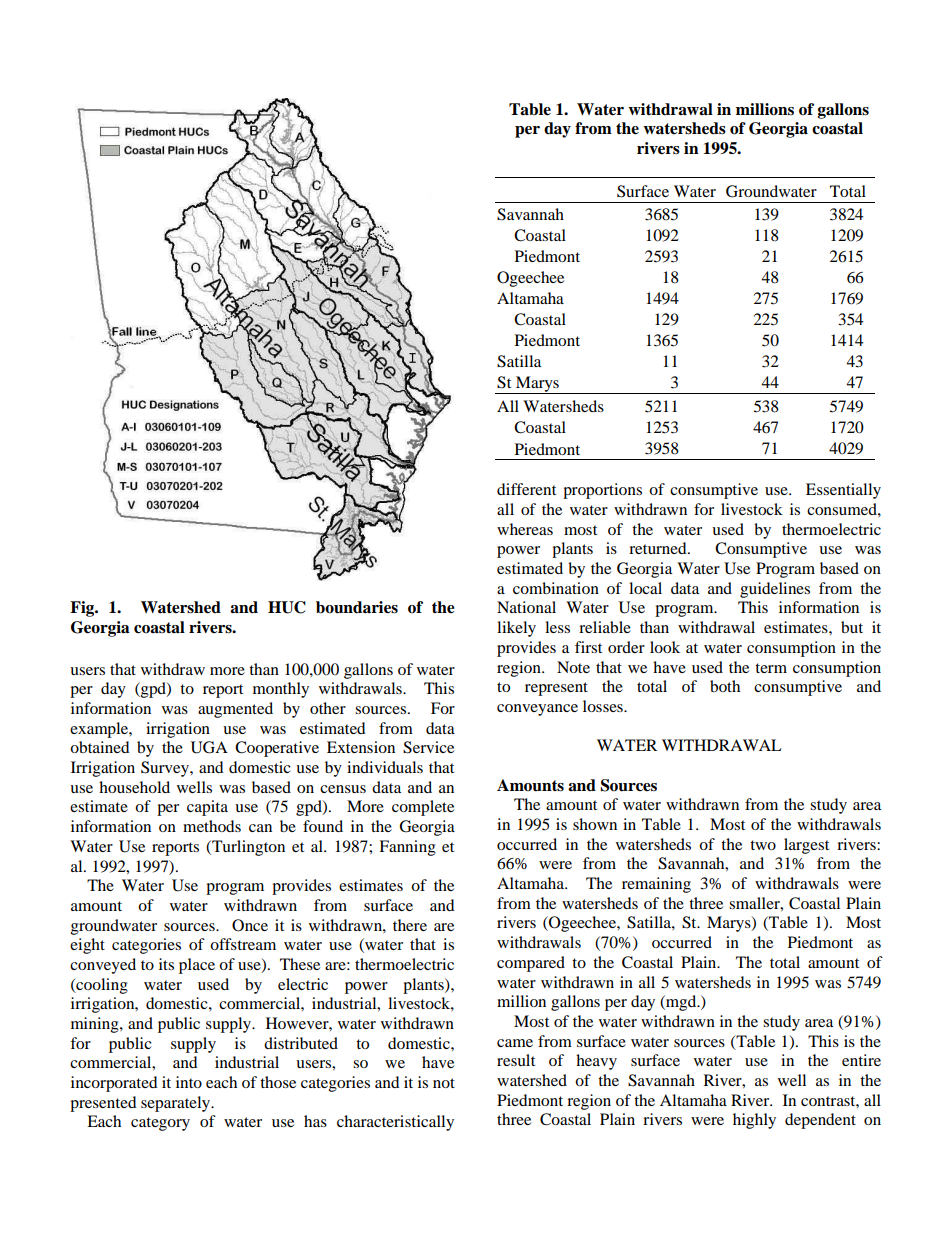 The height and width of the screenshot is (1233, 952). Describe the element at coordinates (207, 808) in the screenshot. I see `capita` at that location.
